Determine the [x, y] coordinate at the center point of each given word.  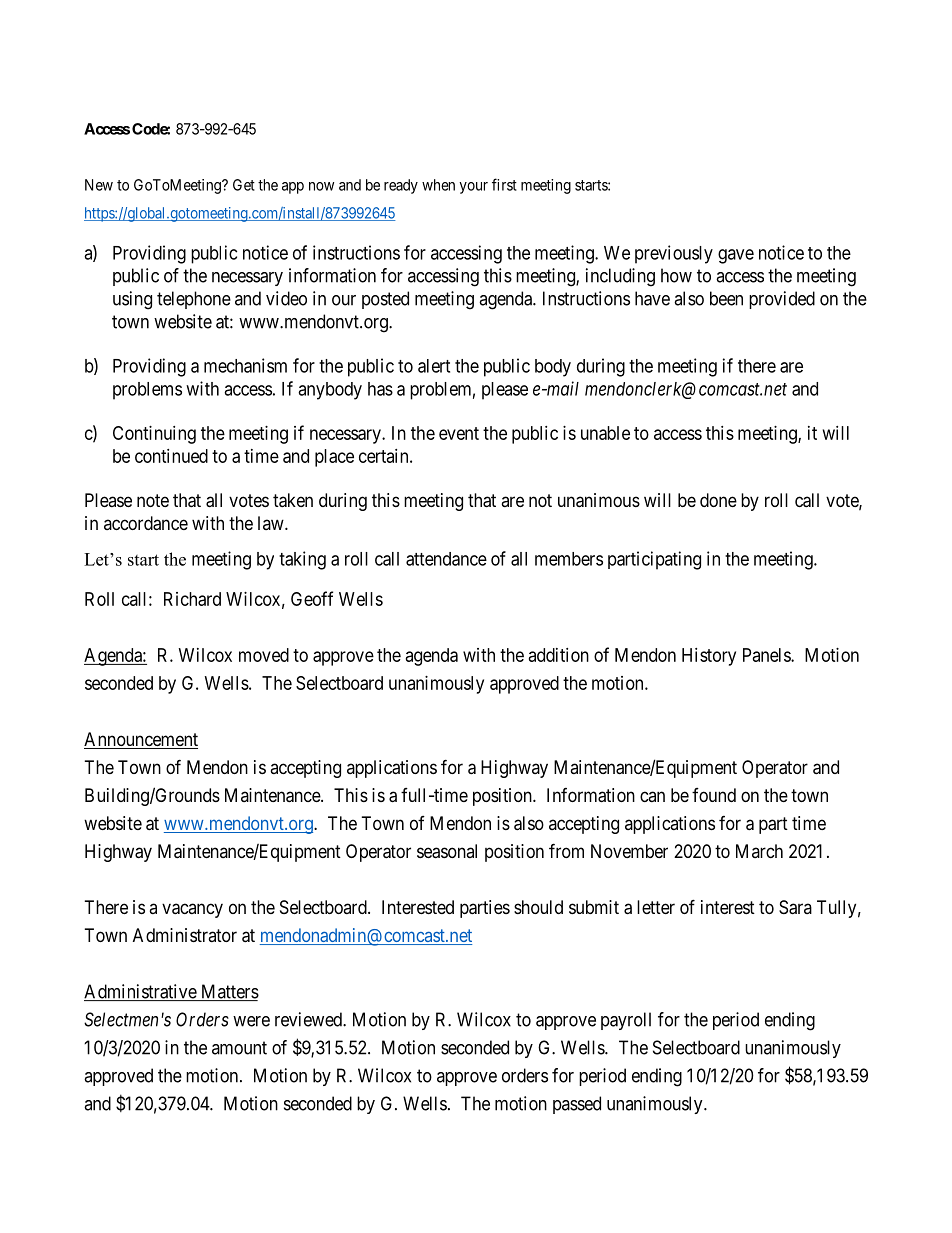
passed [577, 1105]
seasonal [447, 851]
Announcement [141, 740]
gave [736, 256]
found [714, 795]
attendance [446, 559]
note [153, 500]
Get [244, 185]
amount [239, 1048]
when [438, 185]
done [718, 500]
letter [656, 907]
